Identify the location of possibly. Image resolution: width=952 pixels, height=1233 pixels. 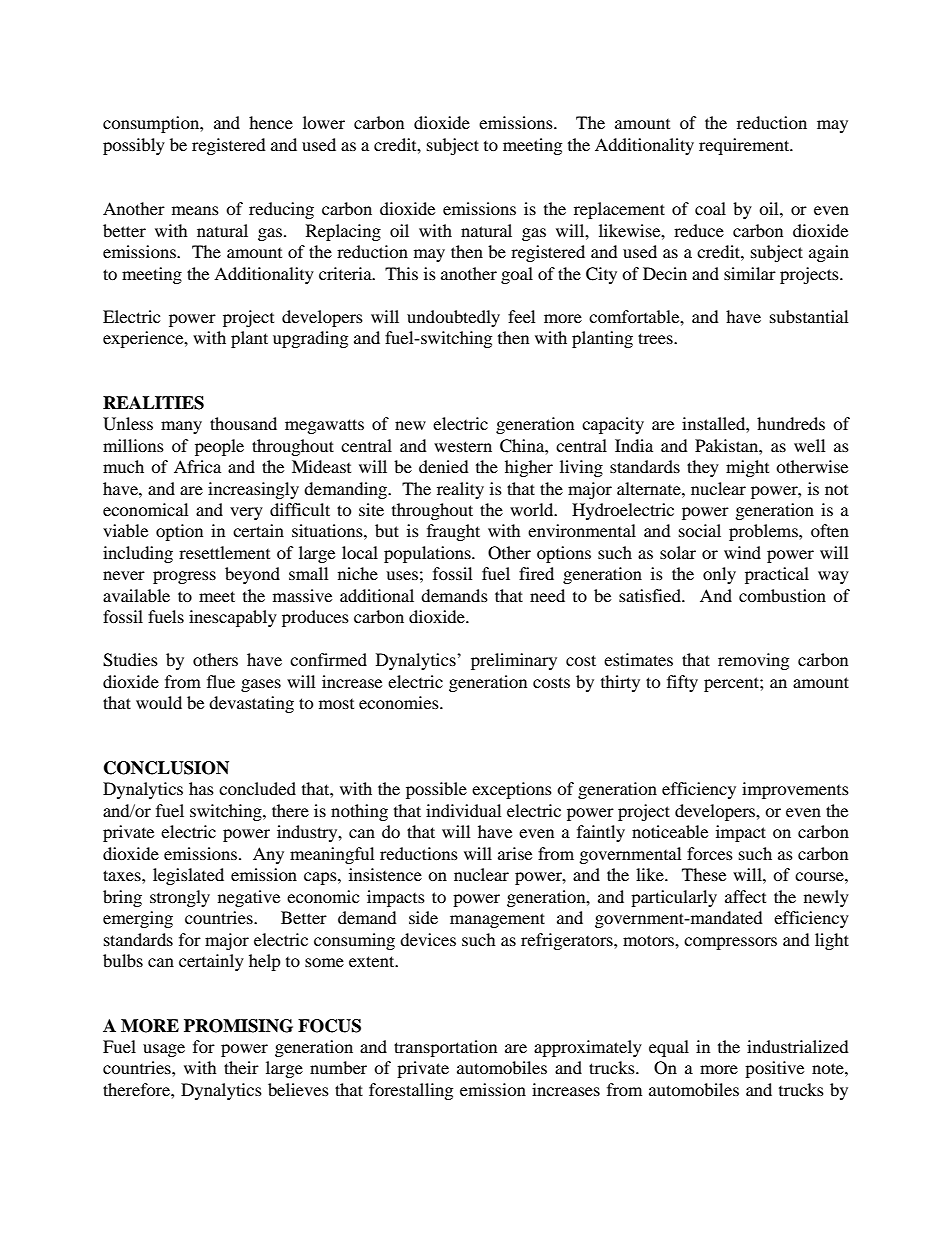
(134, 146).
